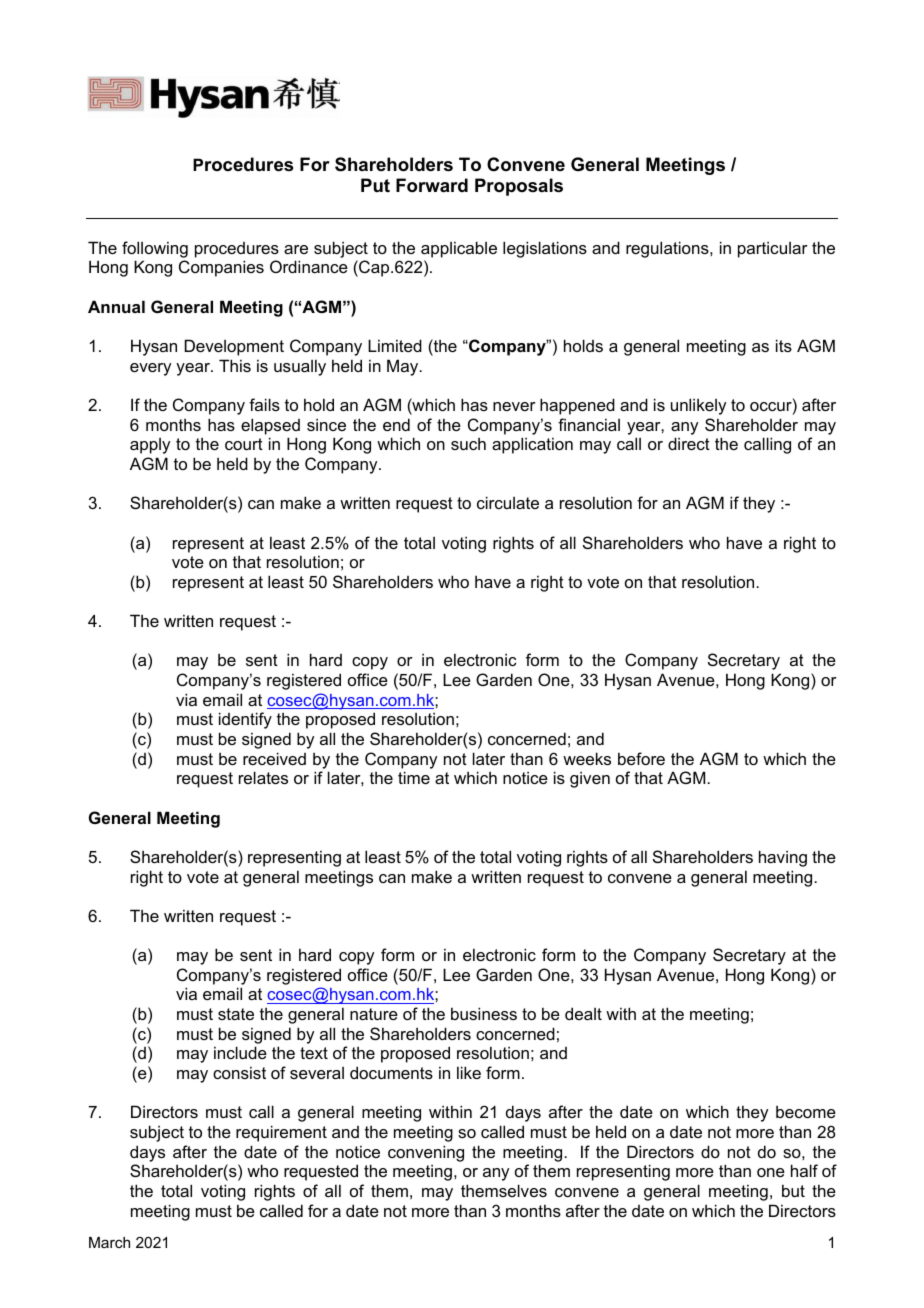 Image resolution: width=924 pixels, height=1308 pixels. Describe the element at coordinates (155, 249) in the document. I see `following` at that location.
